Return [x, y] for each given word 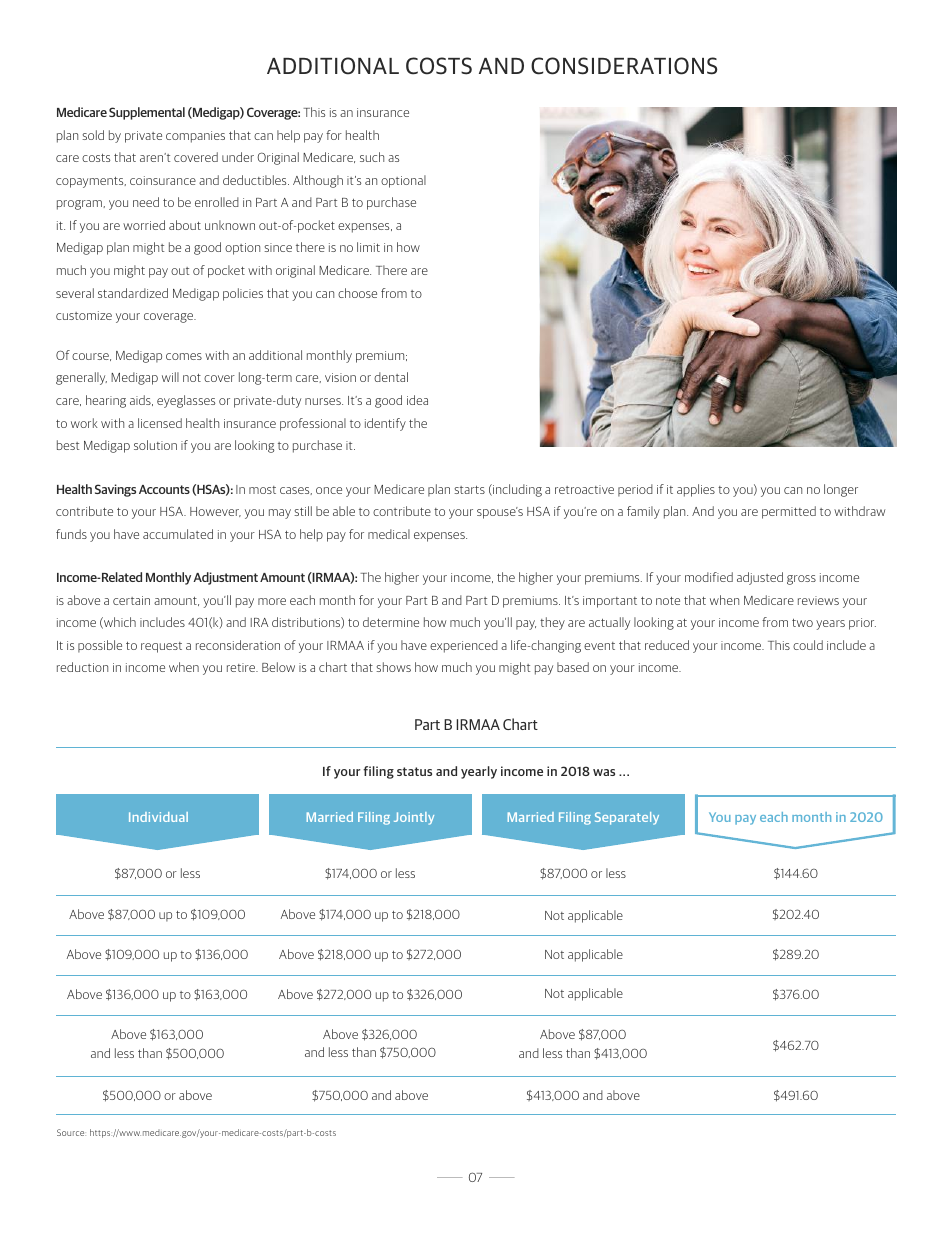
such [372, 157]
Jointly [414, 818]
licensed [160, 423]
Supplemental [147, 113]
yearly [479, 772]
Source [71, 1132]
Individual [158, 817]
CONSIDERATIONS [624, 66]
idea [417, 400]
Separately [627, 818]
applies [696, 490]
